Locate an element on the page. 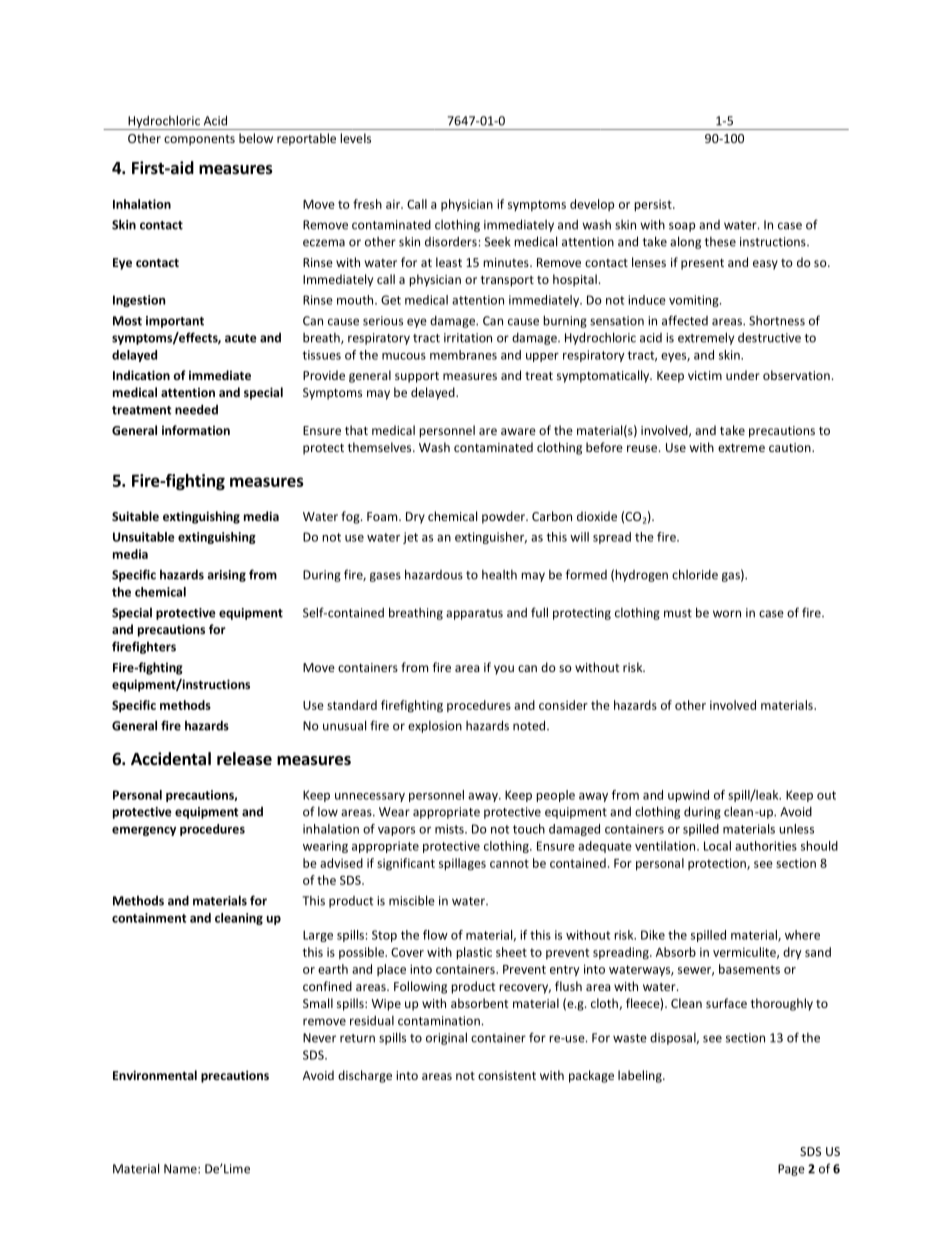 The height and width of the document is (1233, 952). Name is located at coordinates (181, 1169).
